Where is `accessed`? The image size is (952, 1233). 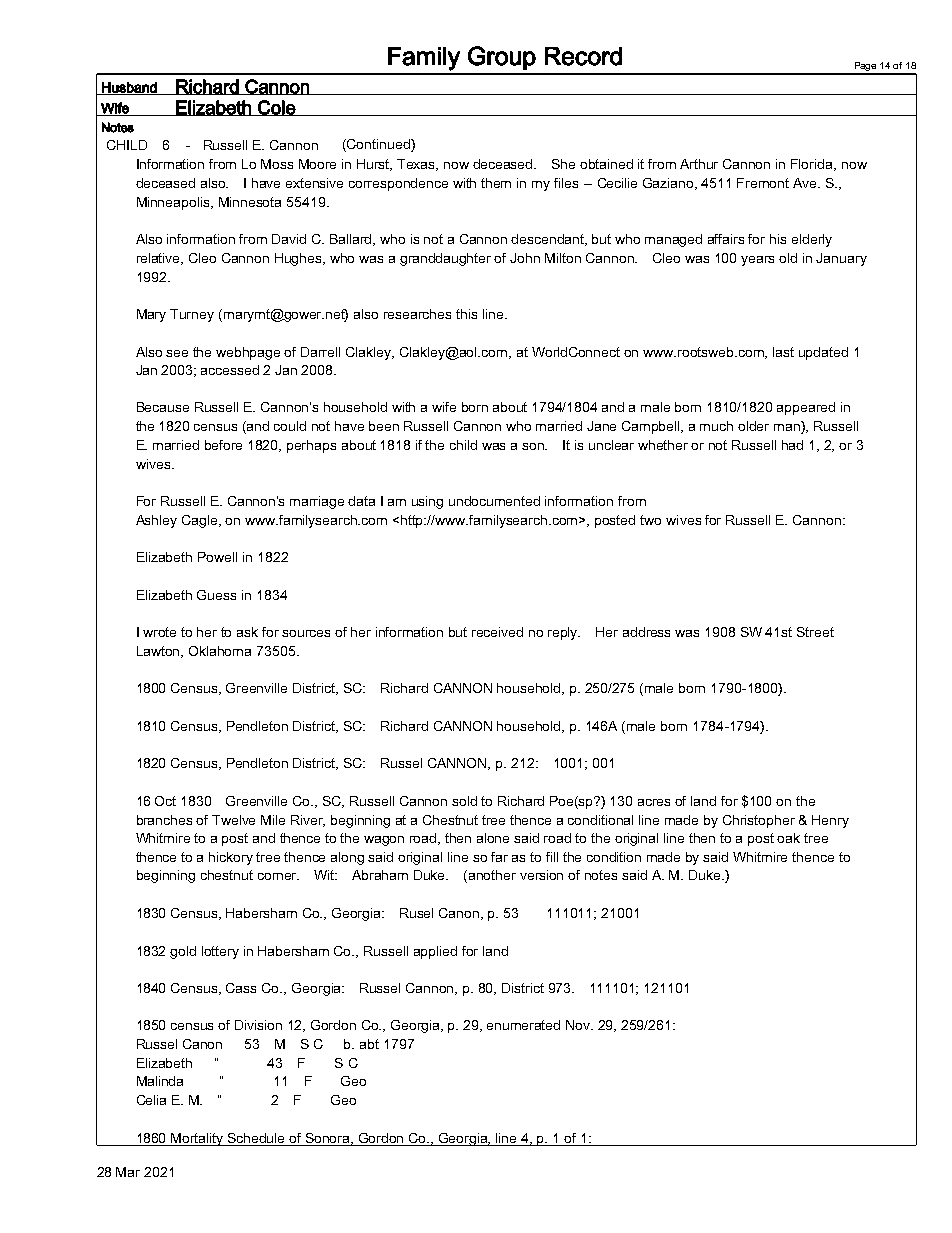
accessed is located at coordinates (230, 370).
